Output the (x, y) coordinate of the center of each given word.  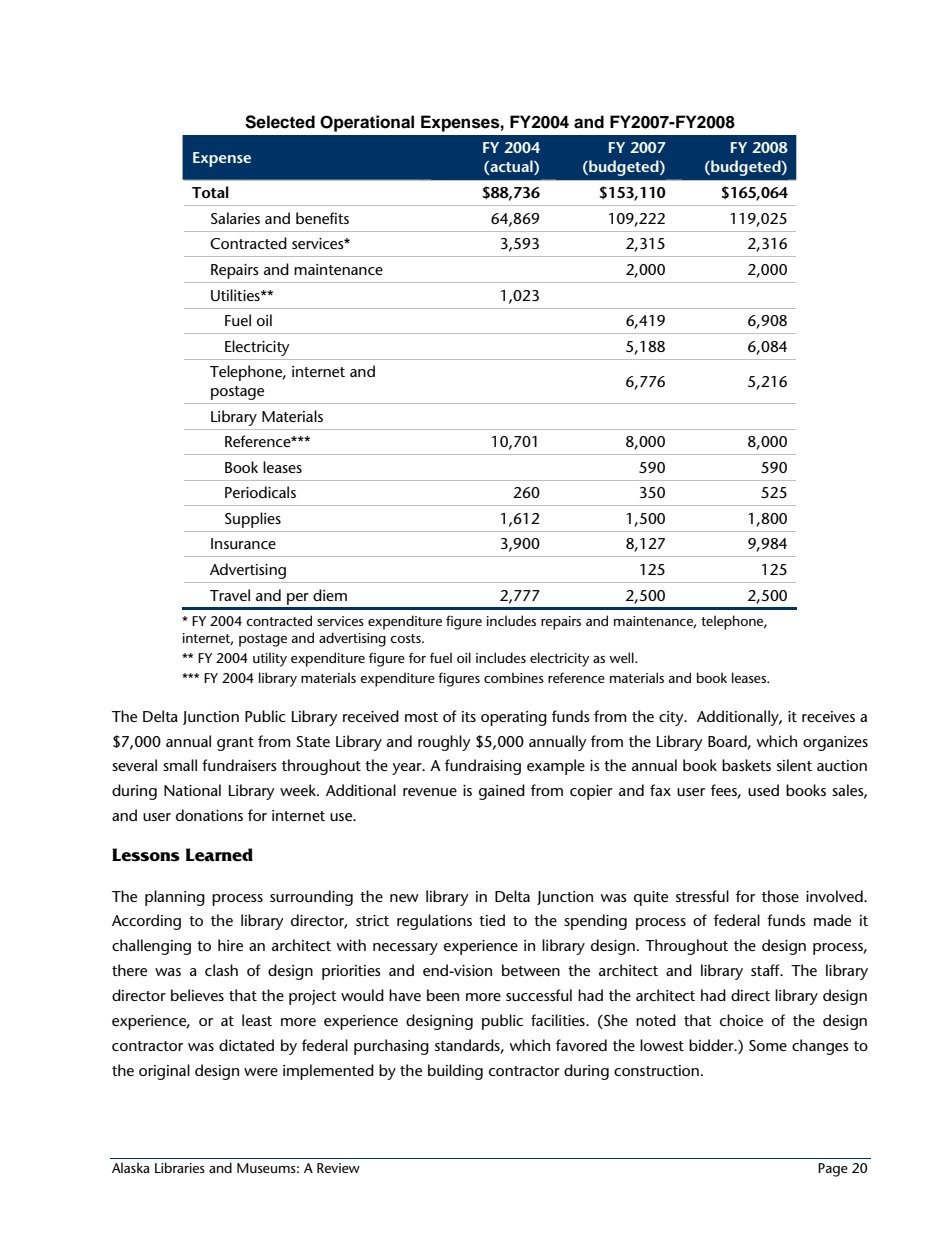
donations (209, 815)
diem (330, 595)
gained (502, 792)
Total (210, 192)
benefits (322, 218)
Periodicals (260, 492)
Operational (367, 123)
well (622, 657)
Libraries (180, 1167)
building (455, 1072)
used (763, 790)
